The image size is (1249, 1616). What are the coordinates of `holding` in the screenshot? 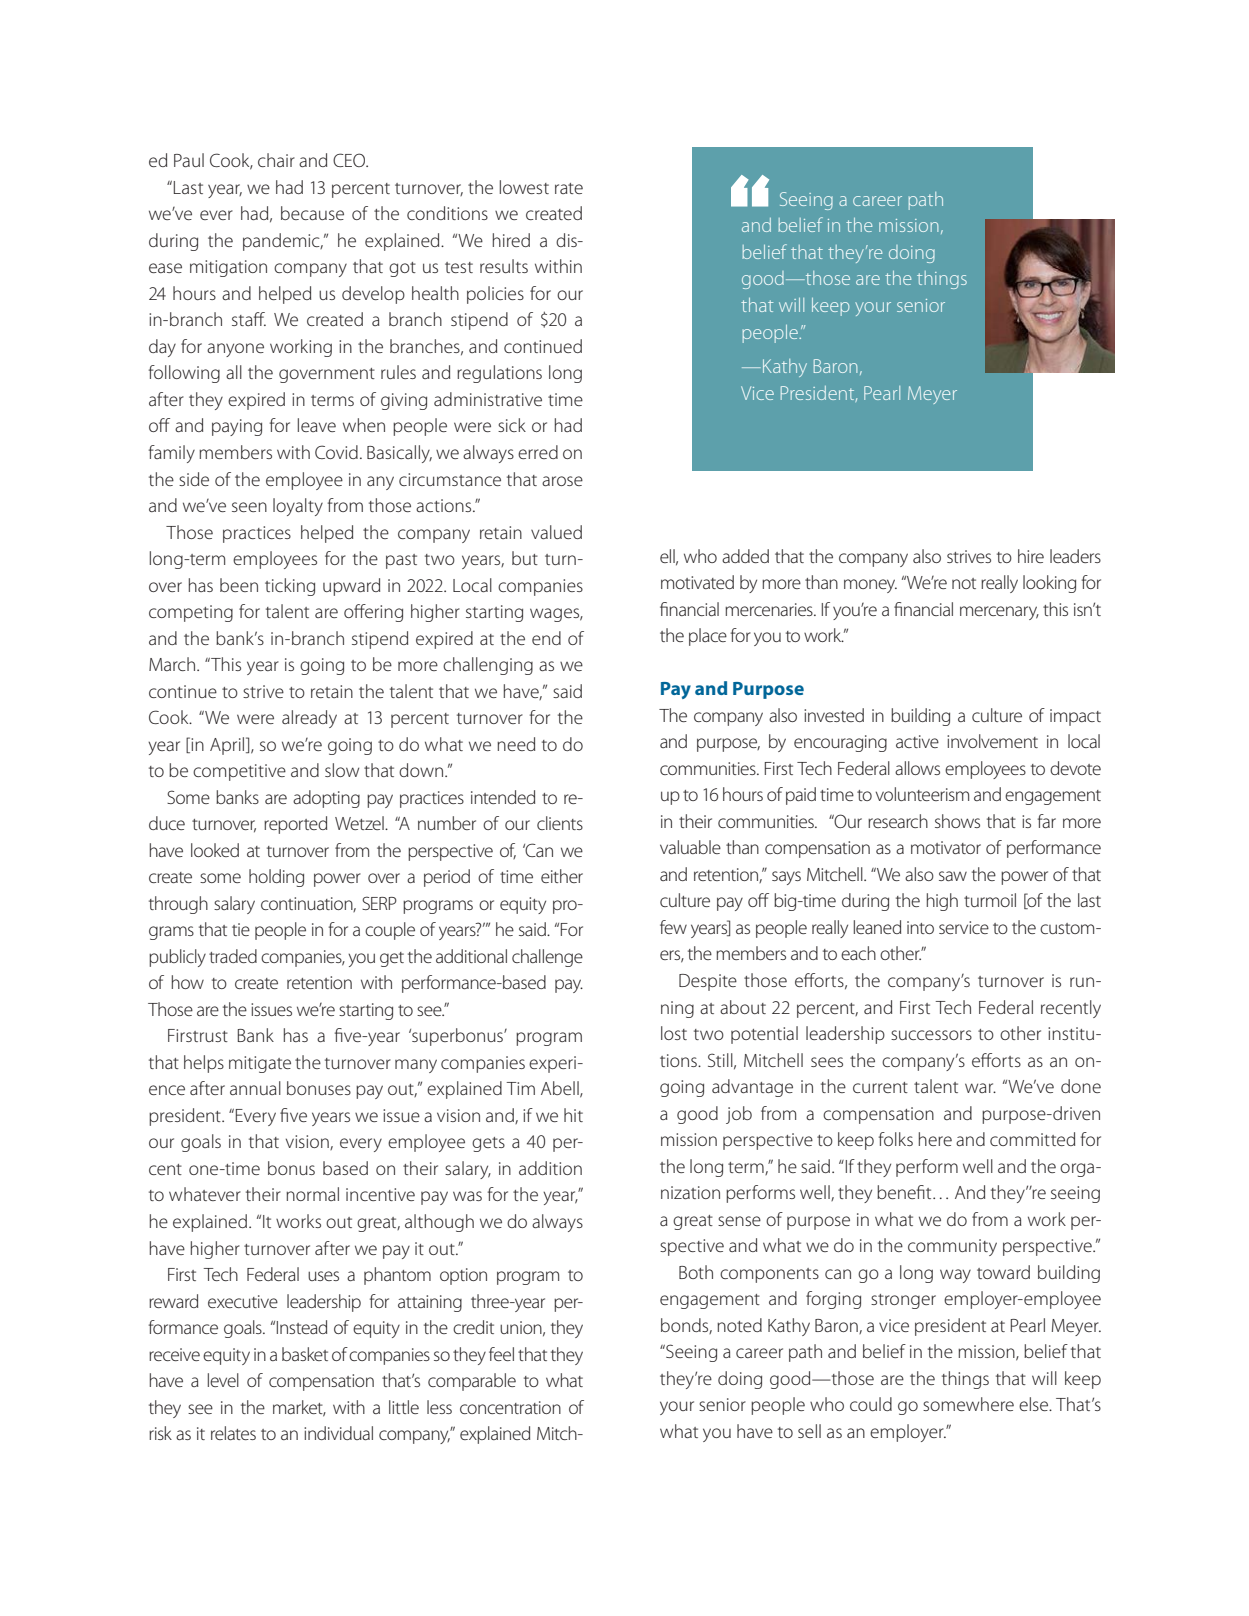 It's located at (276, 878).
